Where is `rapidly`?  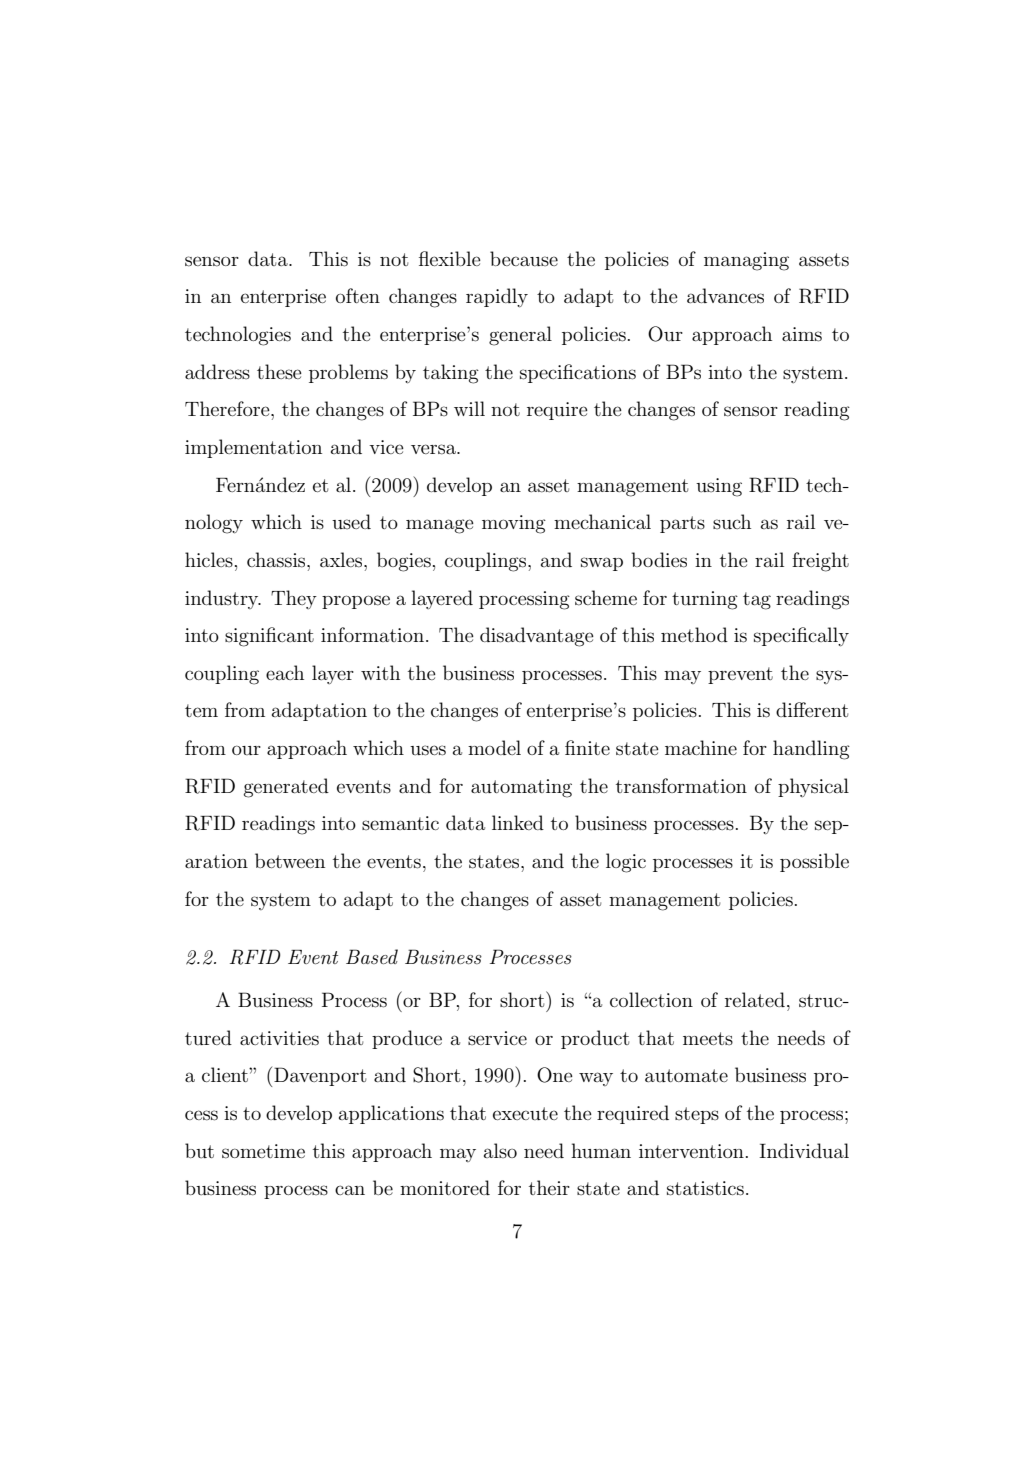
rapidly is located at coordinates (497, 298).
